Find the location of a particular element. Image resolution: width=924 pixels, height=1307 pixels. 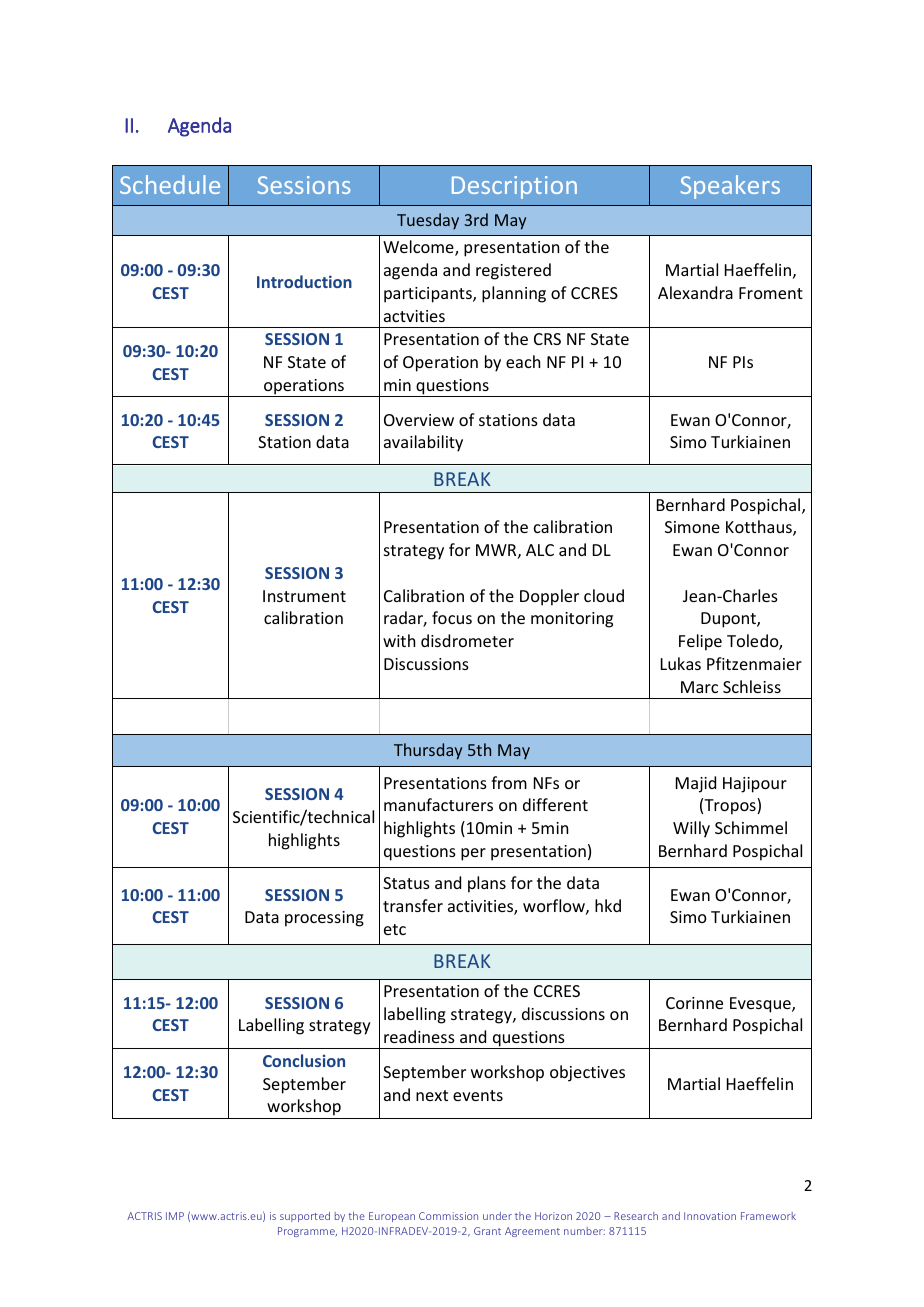

supported is located at coordinates (305, 1217).
